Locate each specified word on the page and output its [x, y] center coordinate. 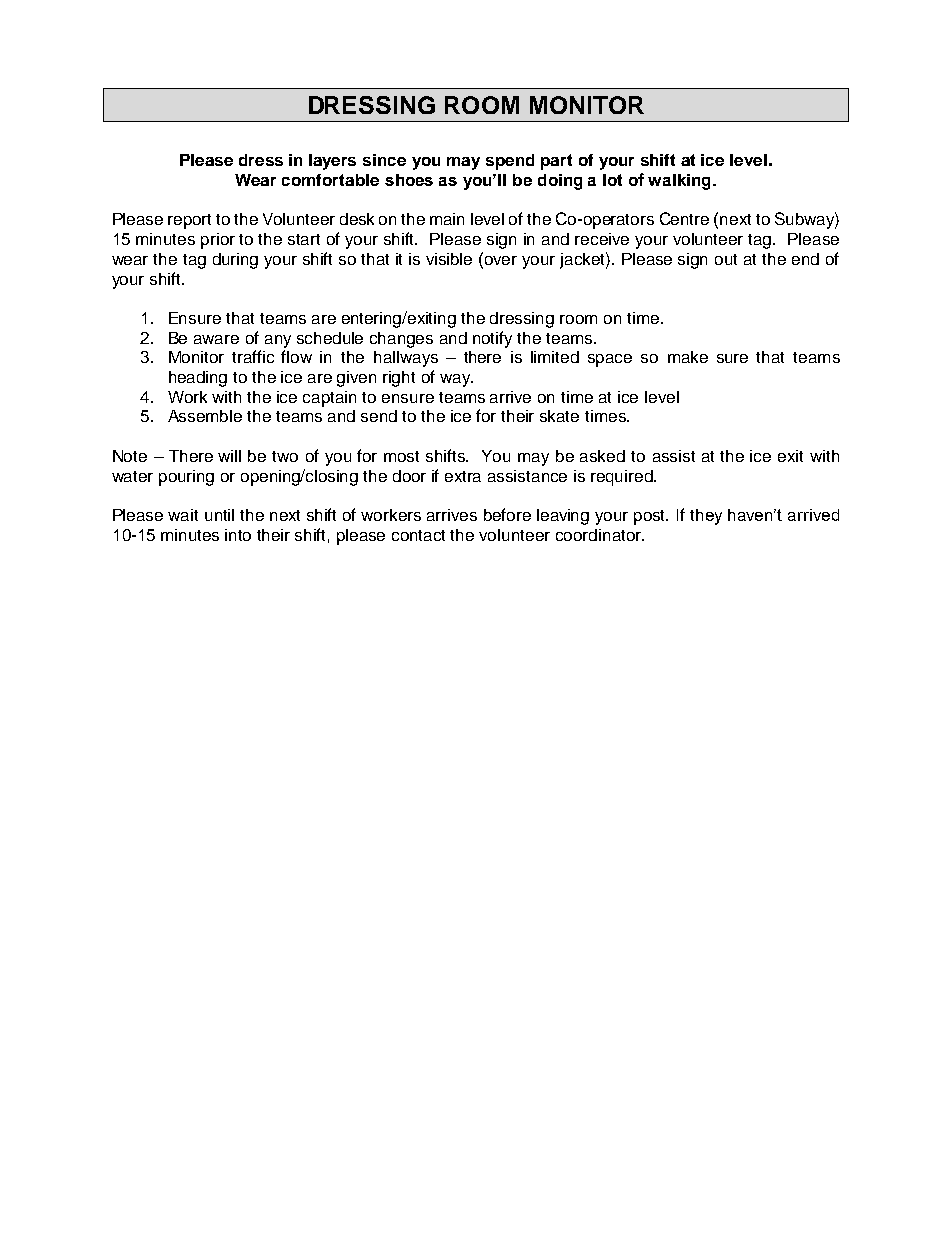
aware [216, 339]
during [235, 261]
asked [602, 456]
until [219, 515]
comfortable [330, 180]
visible [449, 259]
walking [679, 182]
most [401, 456]
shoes [409, 180]
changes [401, 340]
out [726, 259]
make [688, 357]
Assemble [205, 416]
